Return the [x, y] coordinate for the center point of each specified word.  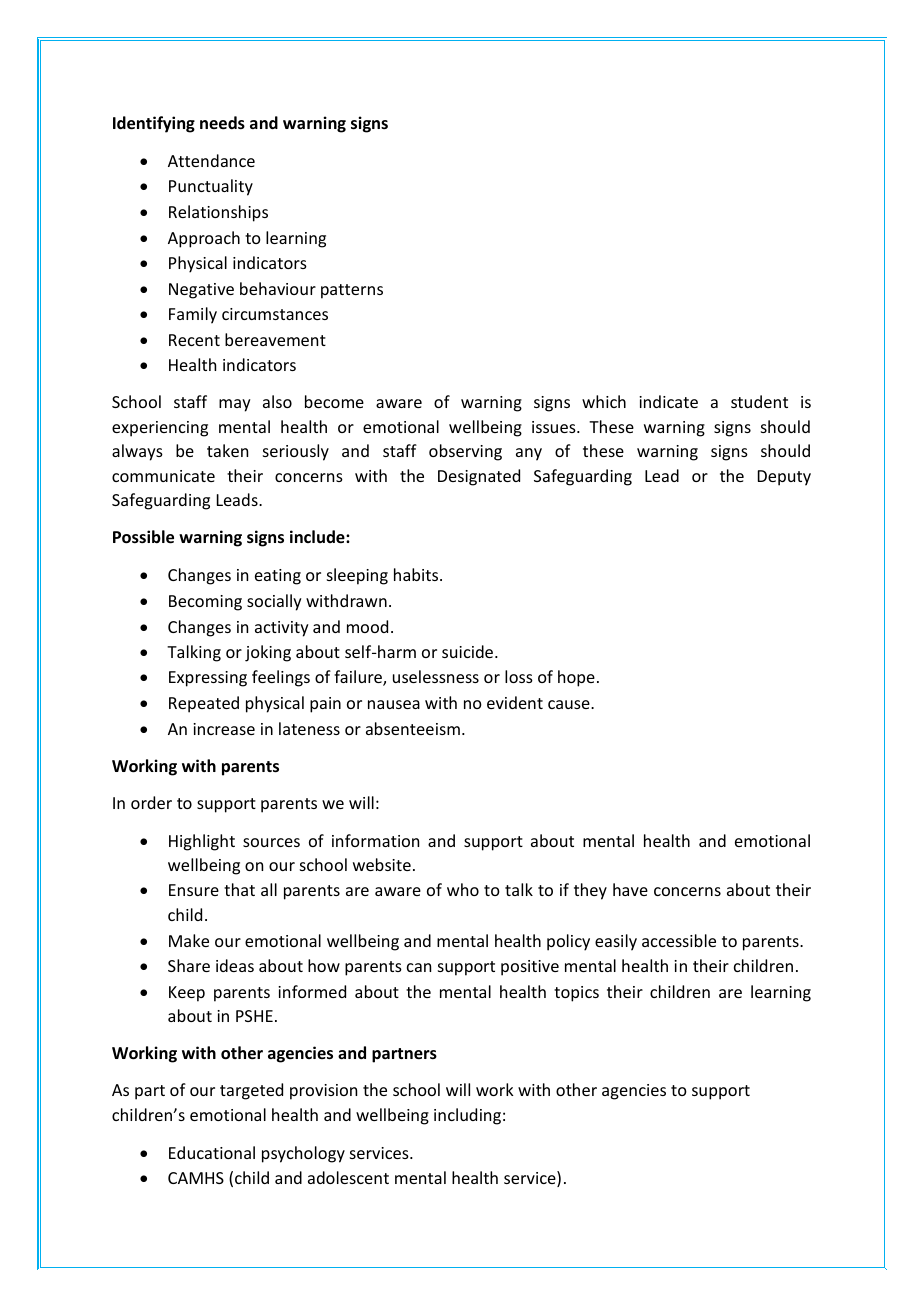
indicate [668, 401]
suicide [469, 651]
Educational [212, 1152]
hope [576, 678]
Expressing [208, 679]
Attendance [211, 160]
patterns [352, 291]
